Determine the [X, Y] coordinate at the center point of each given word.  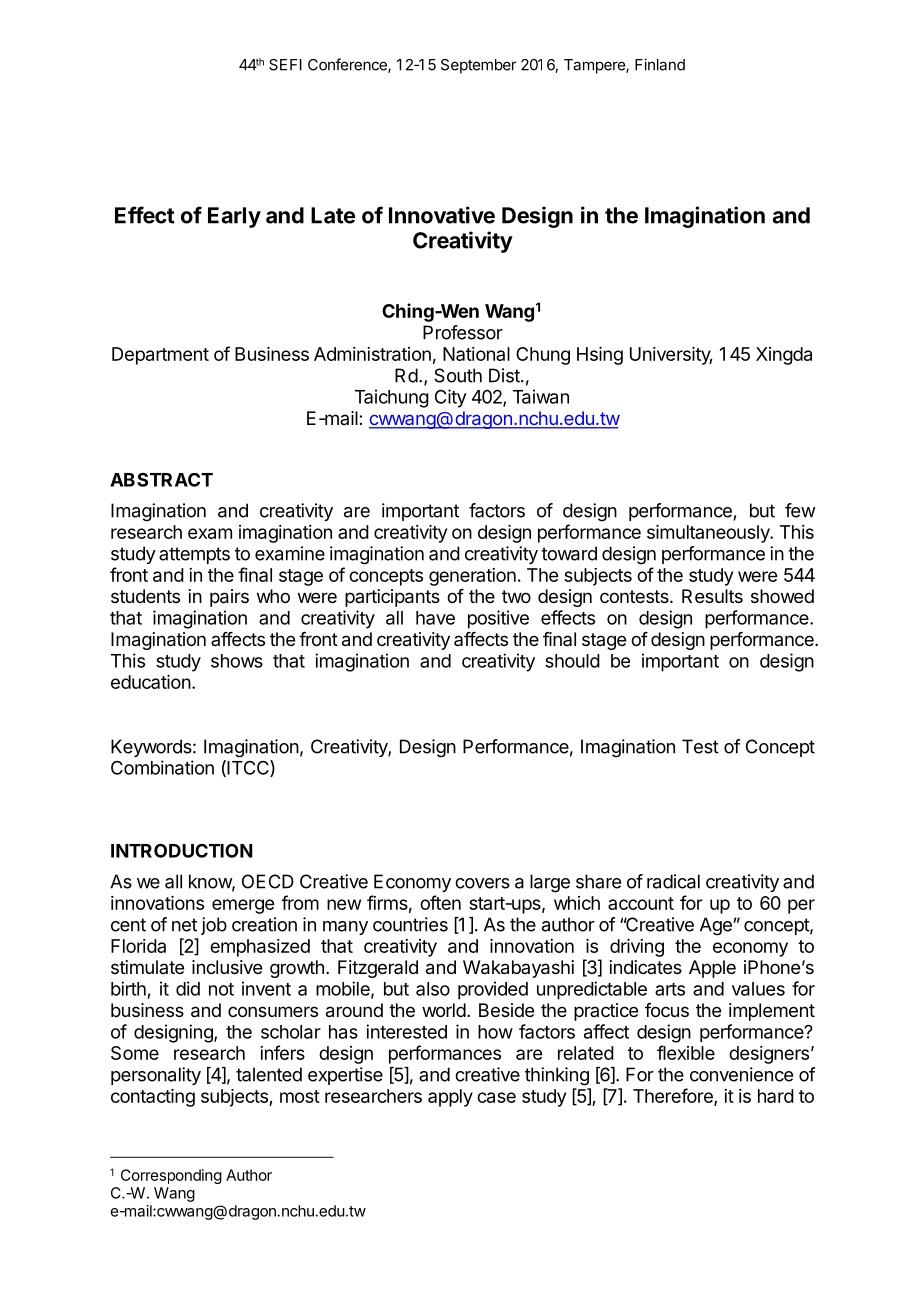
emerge [243, 906]
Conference [348, 65]
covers [482, 883]
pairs [229, 598]
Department [160, 356]
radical [673, 881]
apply [450, 1098]
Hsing [600, 356]
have [435, 618]
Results [712, 596]
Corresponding [171, 1176]
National [476, 354]
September [479, 66]
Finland [660, 64]
